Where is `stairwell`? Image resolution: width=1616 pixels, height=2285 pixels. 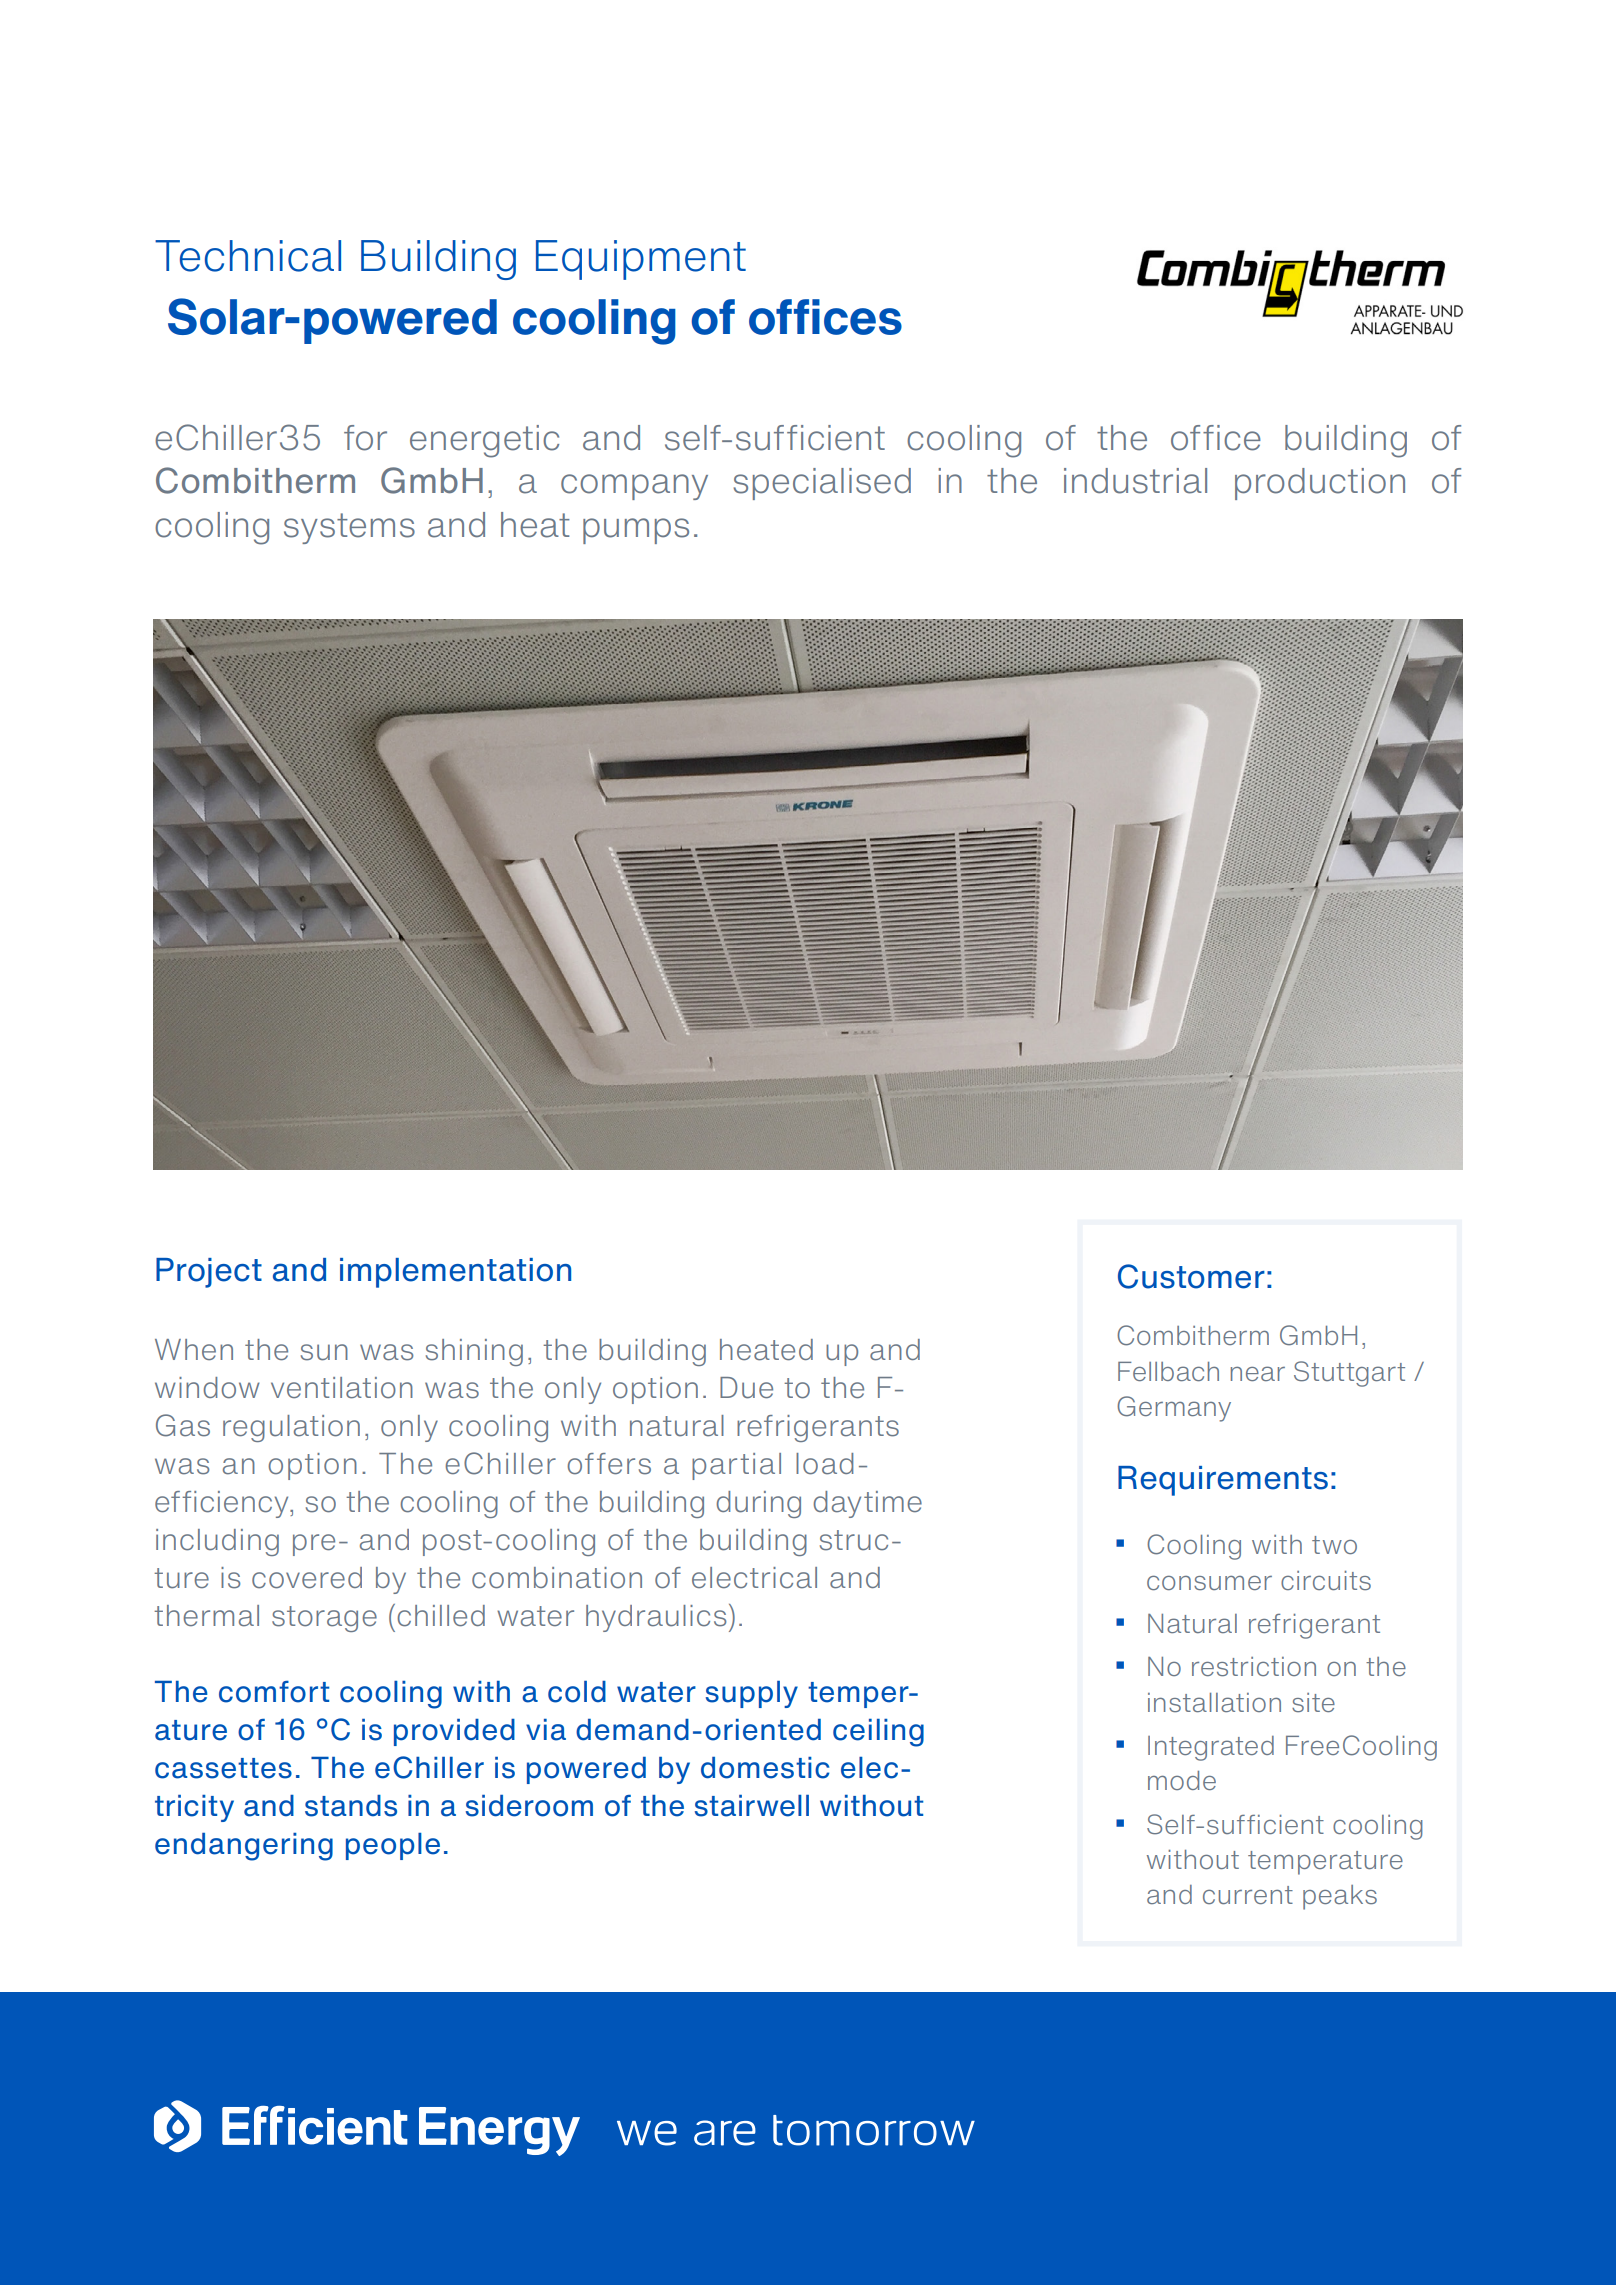 stairwell is located at coordinates (752, 1806).
